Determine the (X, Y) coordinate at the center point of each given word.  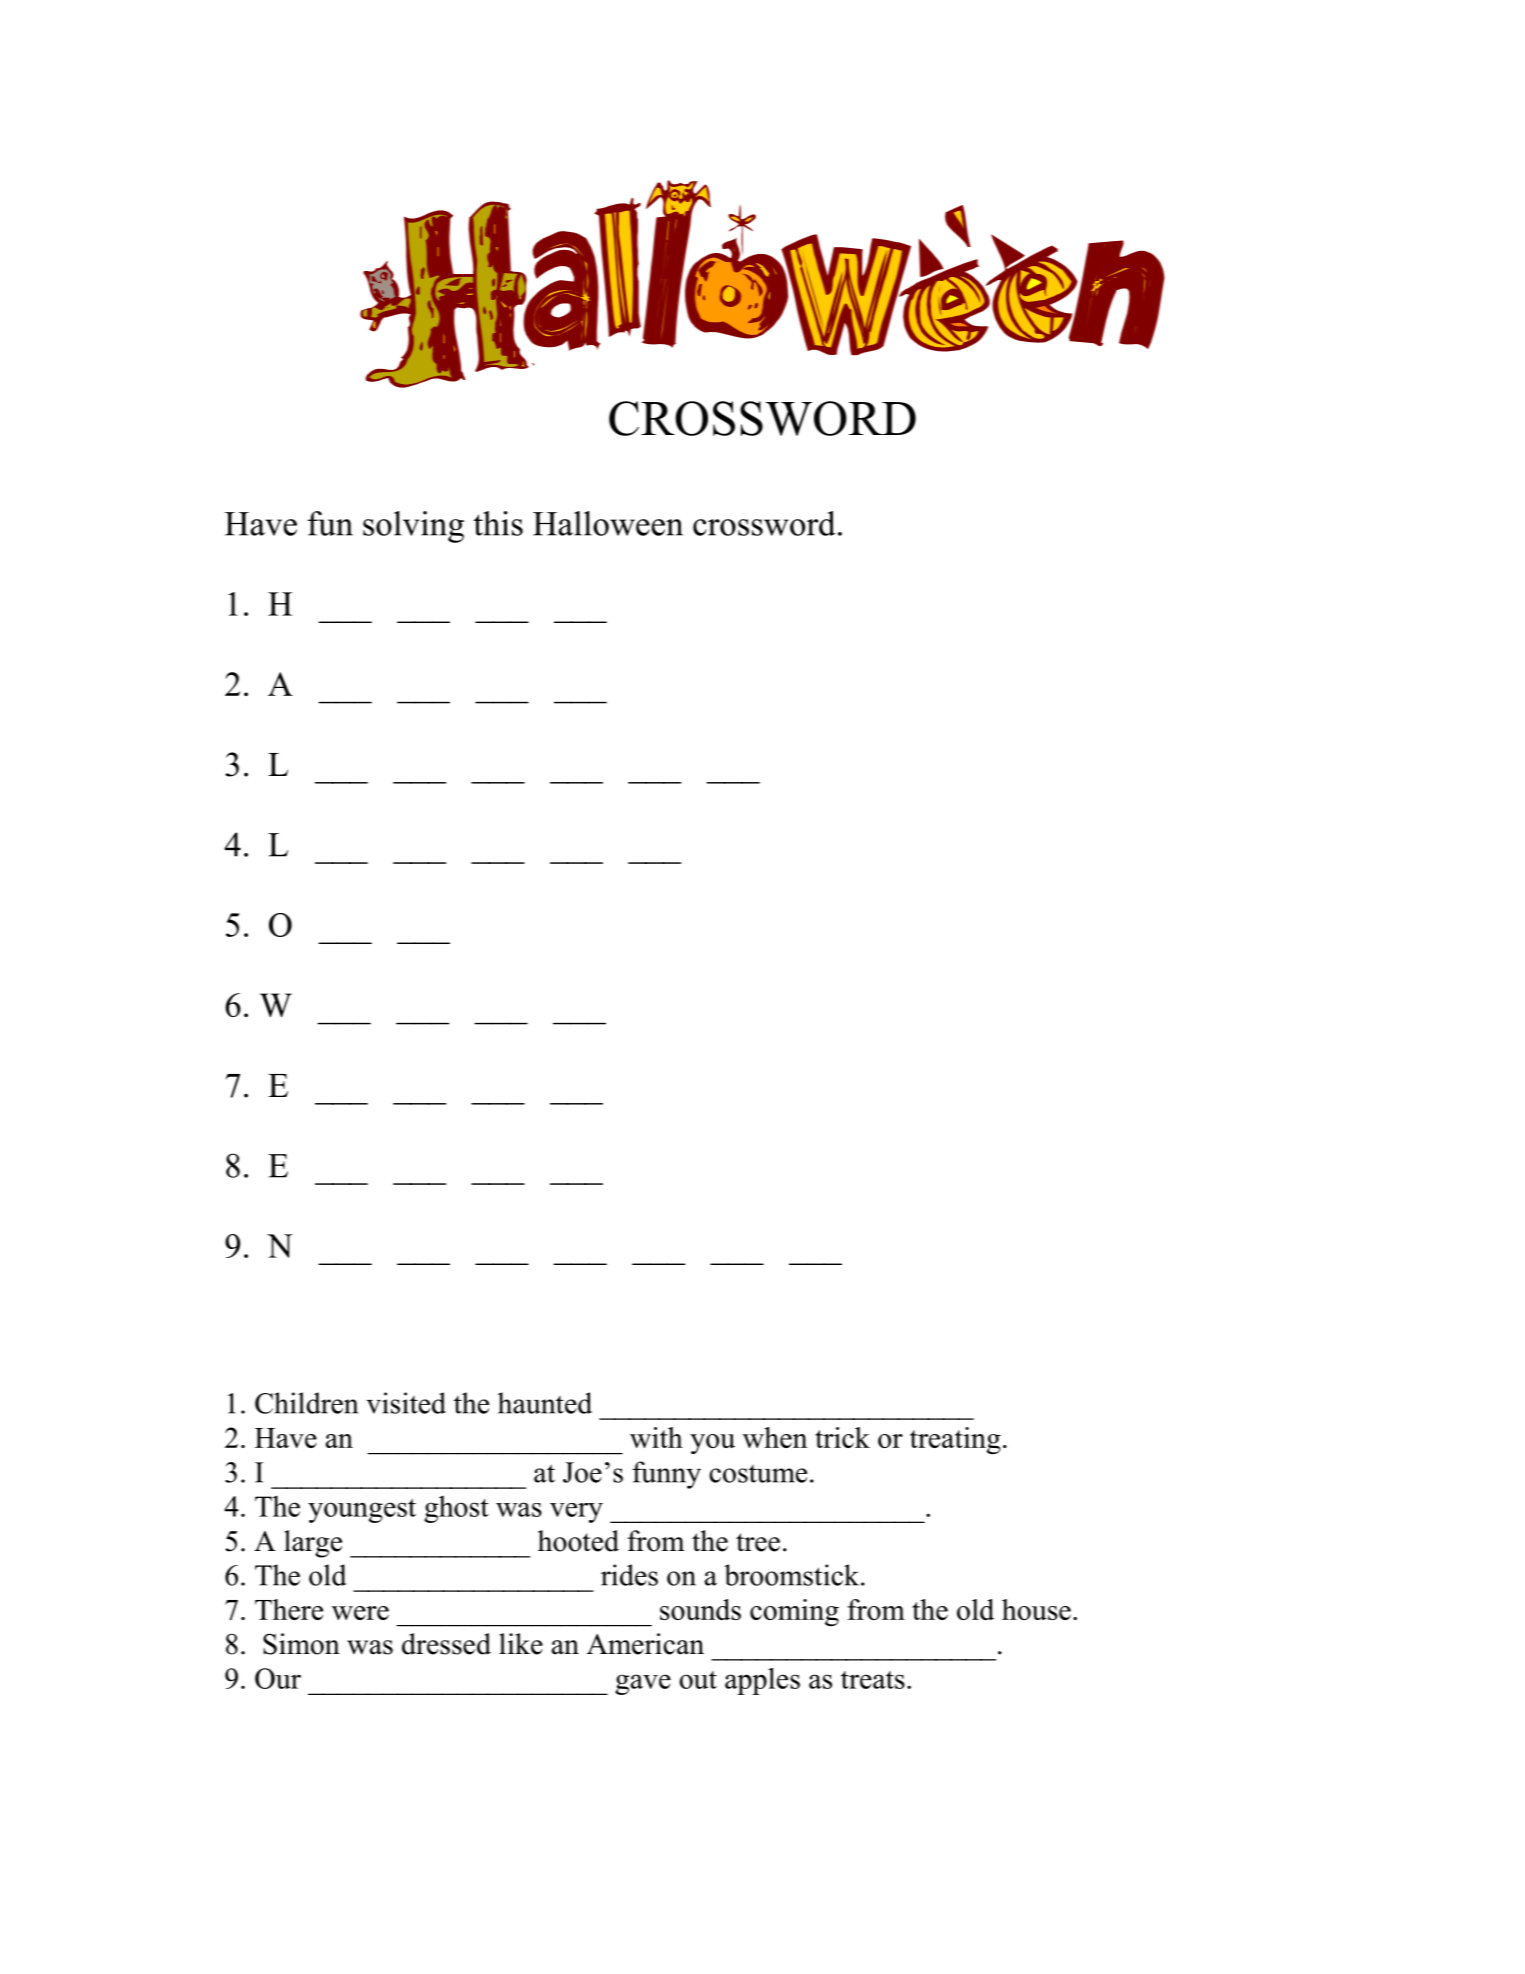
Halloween (608, 523)
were (360, 1613)
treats (873, 1680)
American (645, 1644)
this (498, 523)
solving (413, 527)
